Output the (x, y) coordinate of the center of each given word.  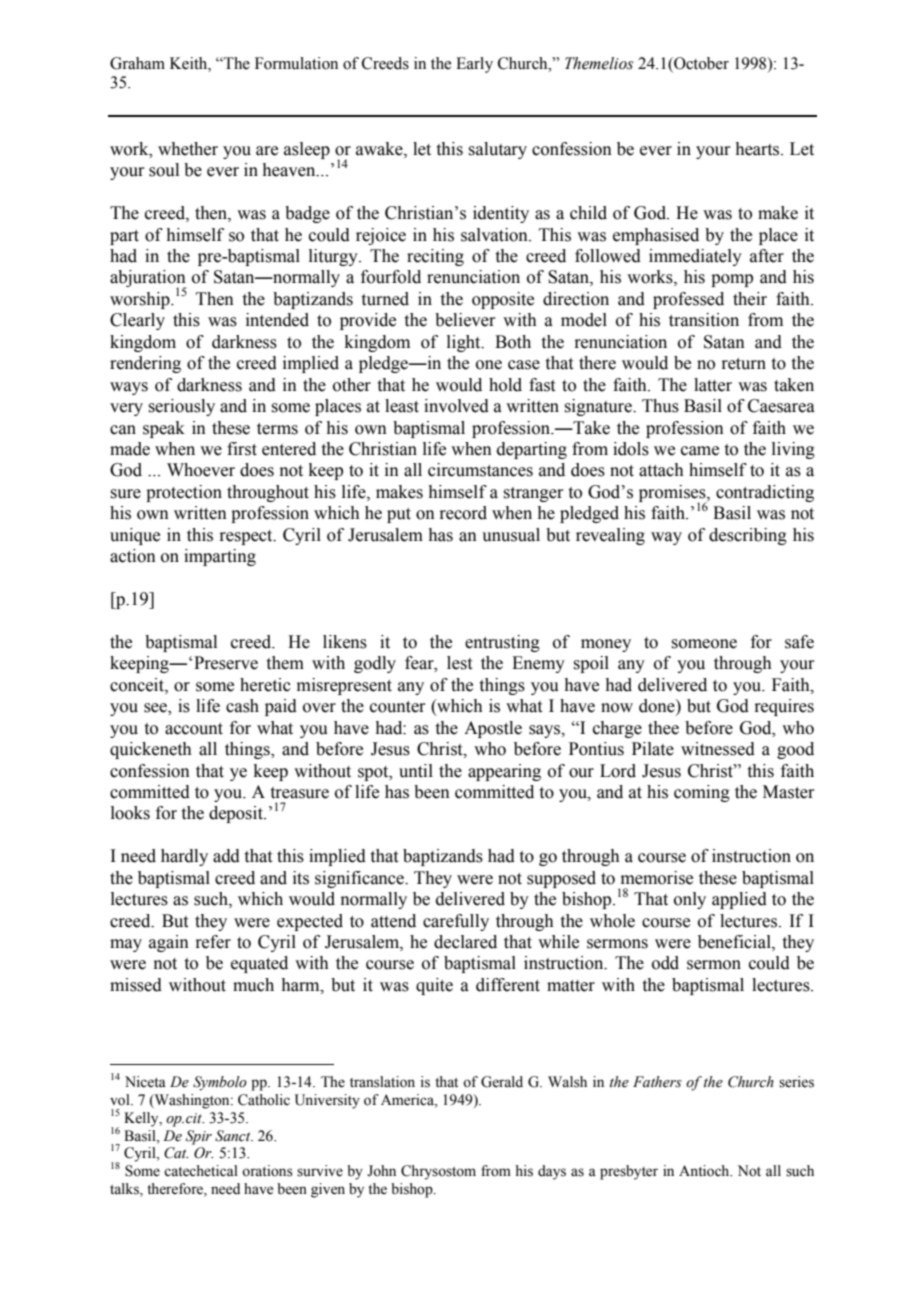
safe (799, 642)
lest (459, 663)
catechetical (201, 1171)
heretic (265, 685)
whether (188, 149)
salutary (497, 150)
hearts (758, 149)
